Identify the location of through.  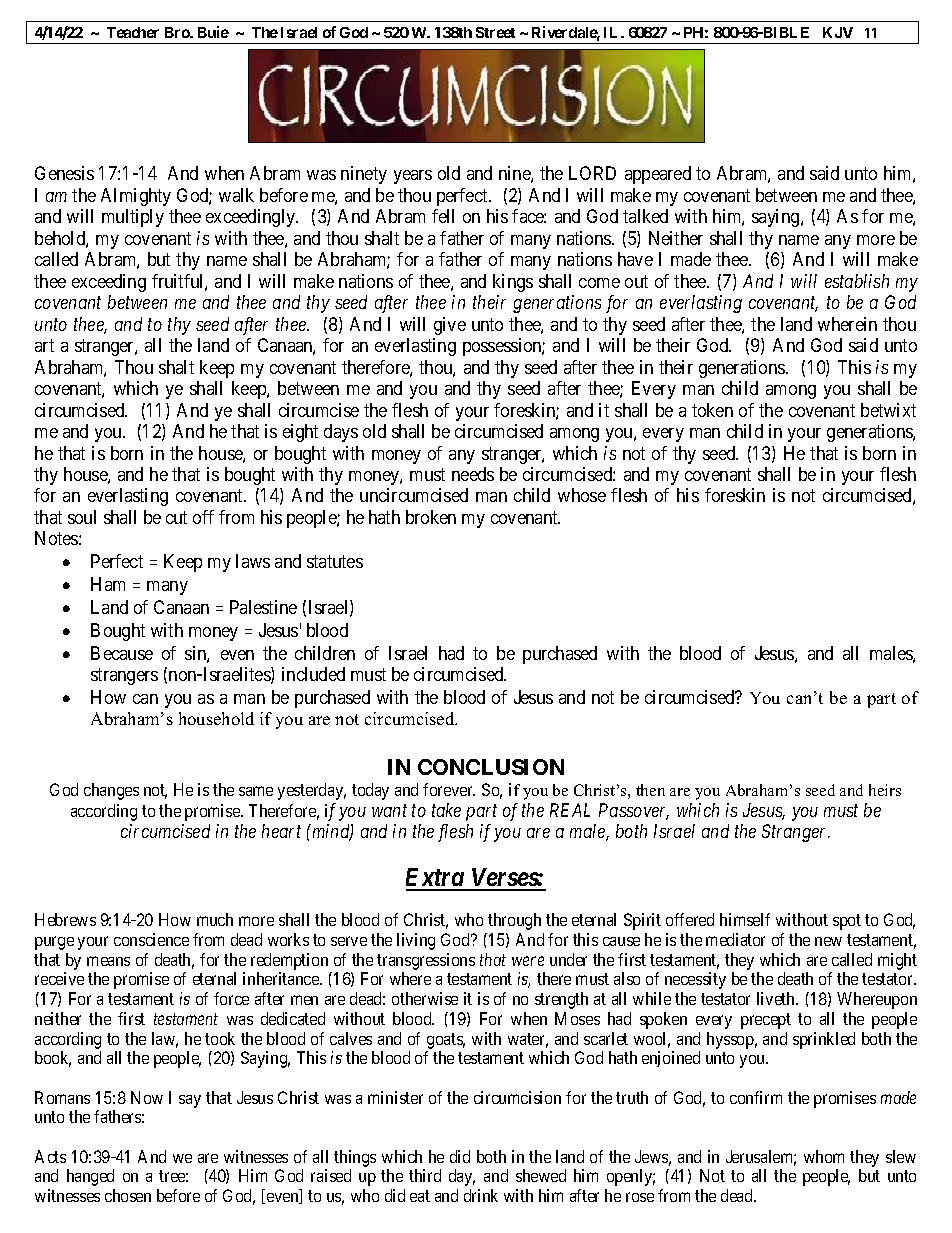
(514, 921).
